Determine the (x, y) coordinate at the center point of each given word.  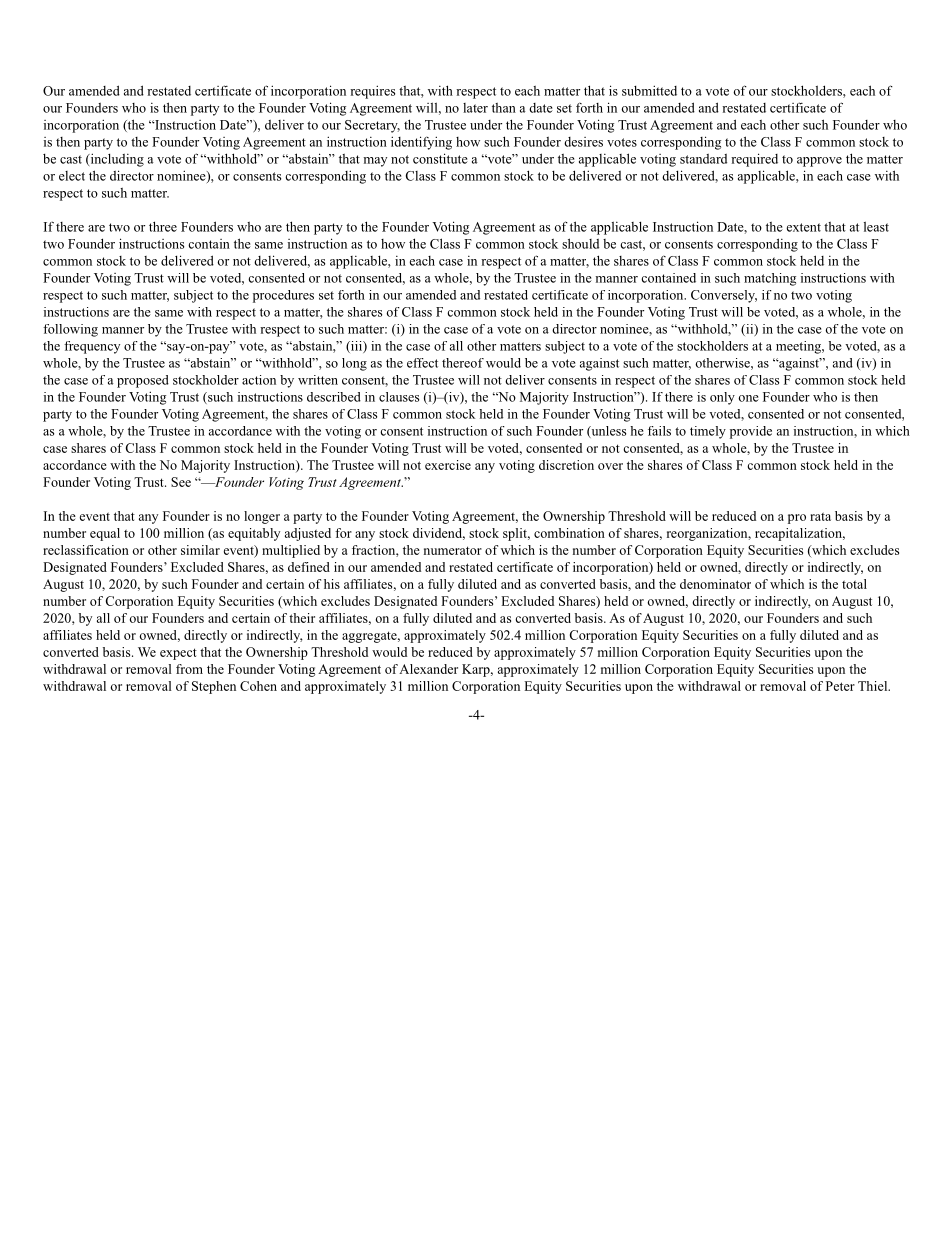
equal (105, 534)
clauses (399, 397)
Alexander (428, 669)
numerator (453, 550)
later (475, 108)
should (580, 243)
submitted (649, 90)
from (189, 669)
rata (820, 516)
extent (804, 227)
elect (72, 176)
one (748, 398)
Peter (840, 686)
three (163, 226)
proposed (143, 381)
